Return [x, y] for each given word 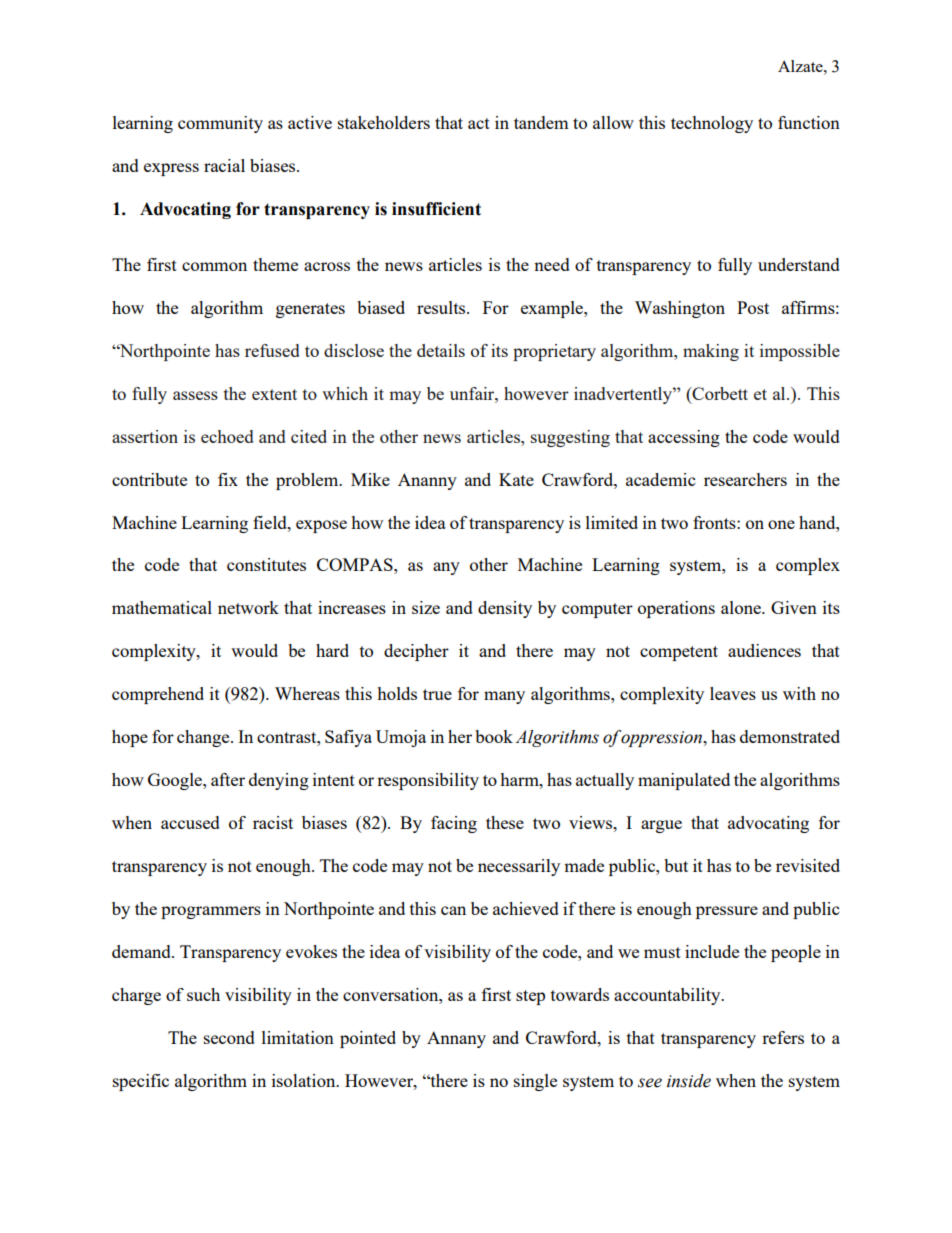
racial [224, 165]
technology [712, 124]
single [535, 1082]
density [505, 609]
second [229, 1037]
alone [742, 607]
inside [689, 1081]
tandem [541, 122]
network [248, 607]
